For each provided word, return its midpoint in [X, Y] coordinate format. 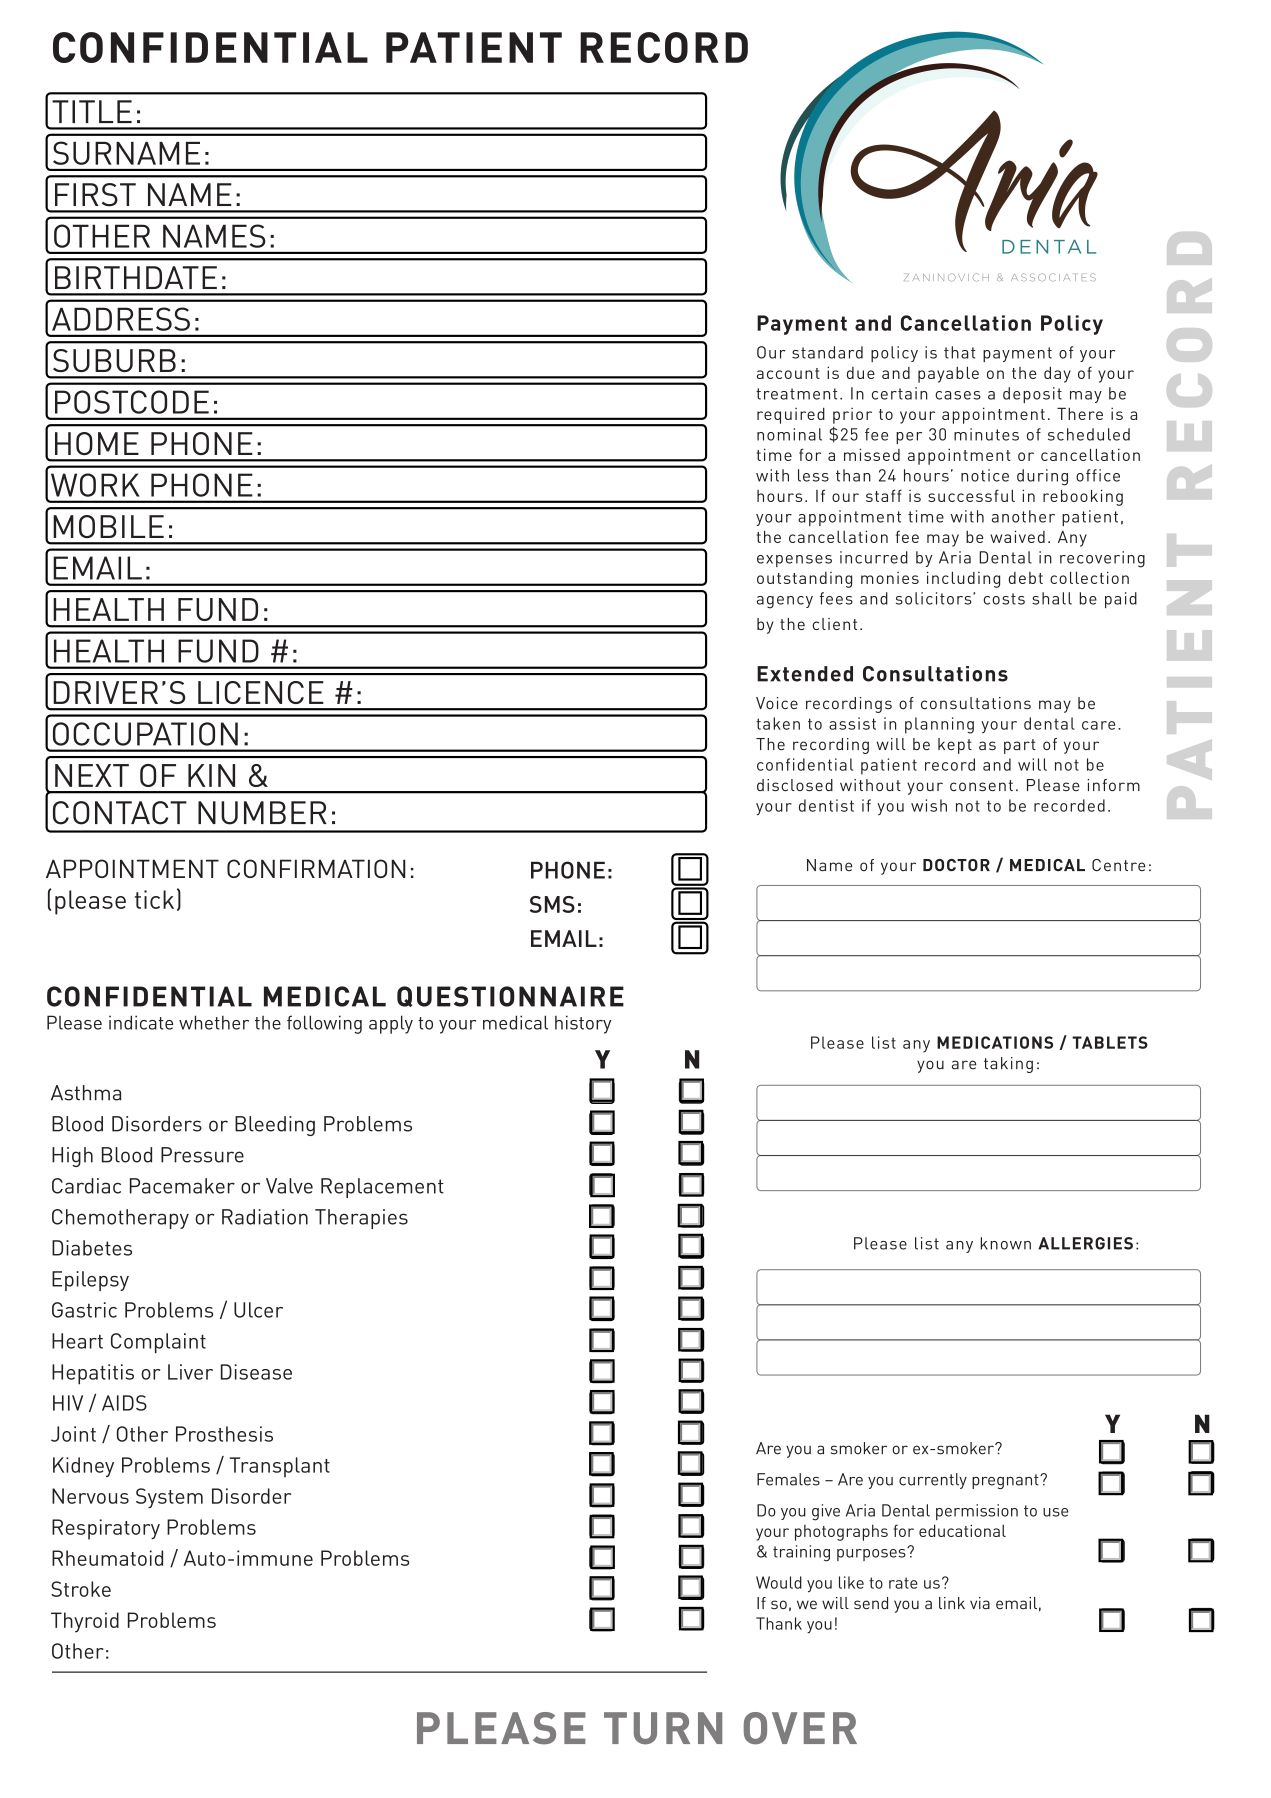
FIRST [95, 195]
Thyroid [85, 1622]
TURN [663, 1728]
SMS [552, 904]
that [960, 352]
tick [154, 899]
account [788, 373]
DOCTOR [956, 865]
